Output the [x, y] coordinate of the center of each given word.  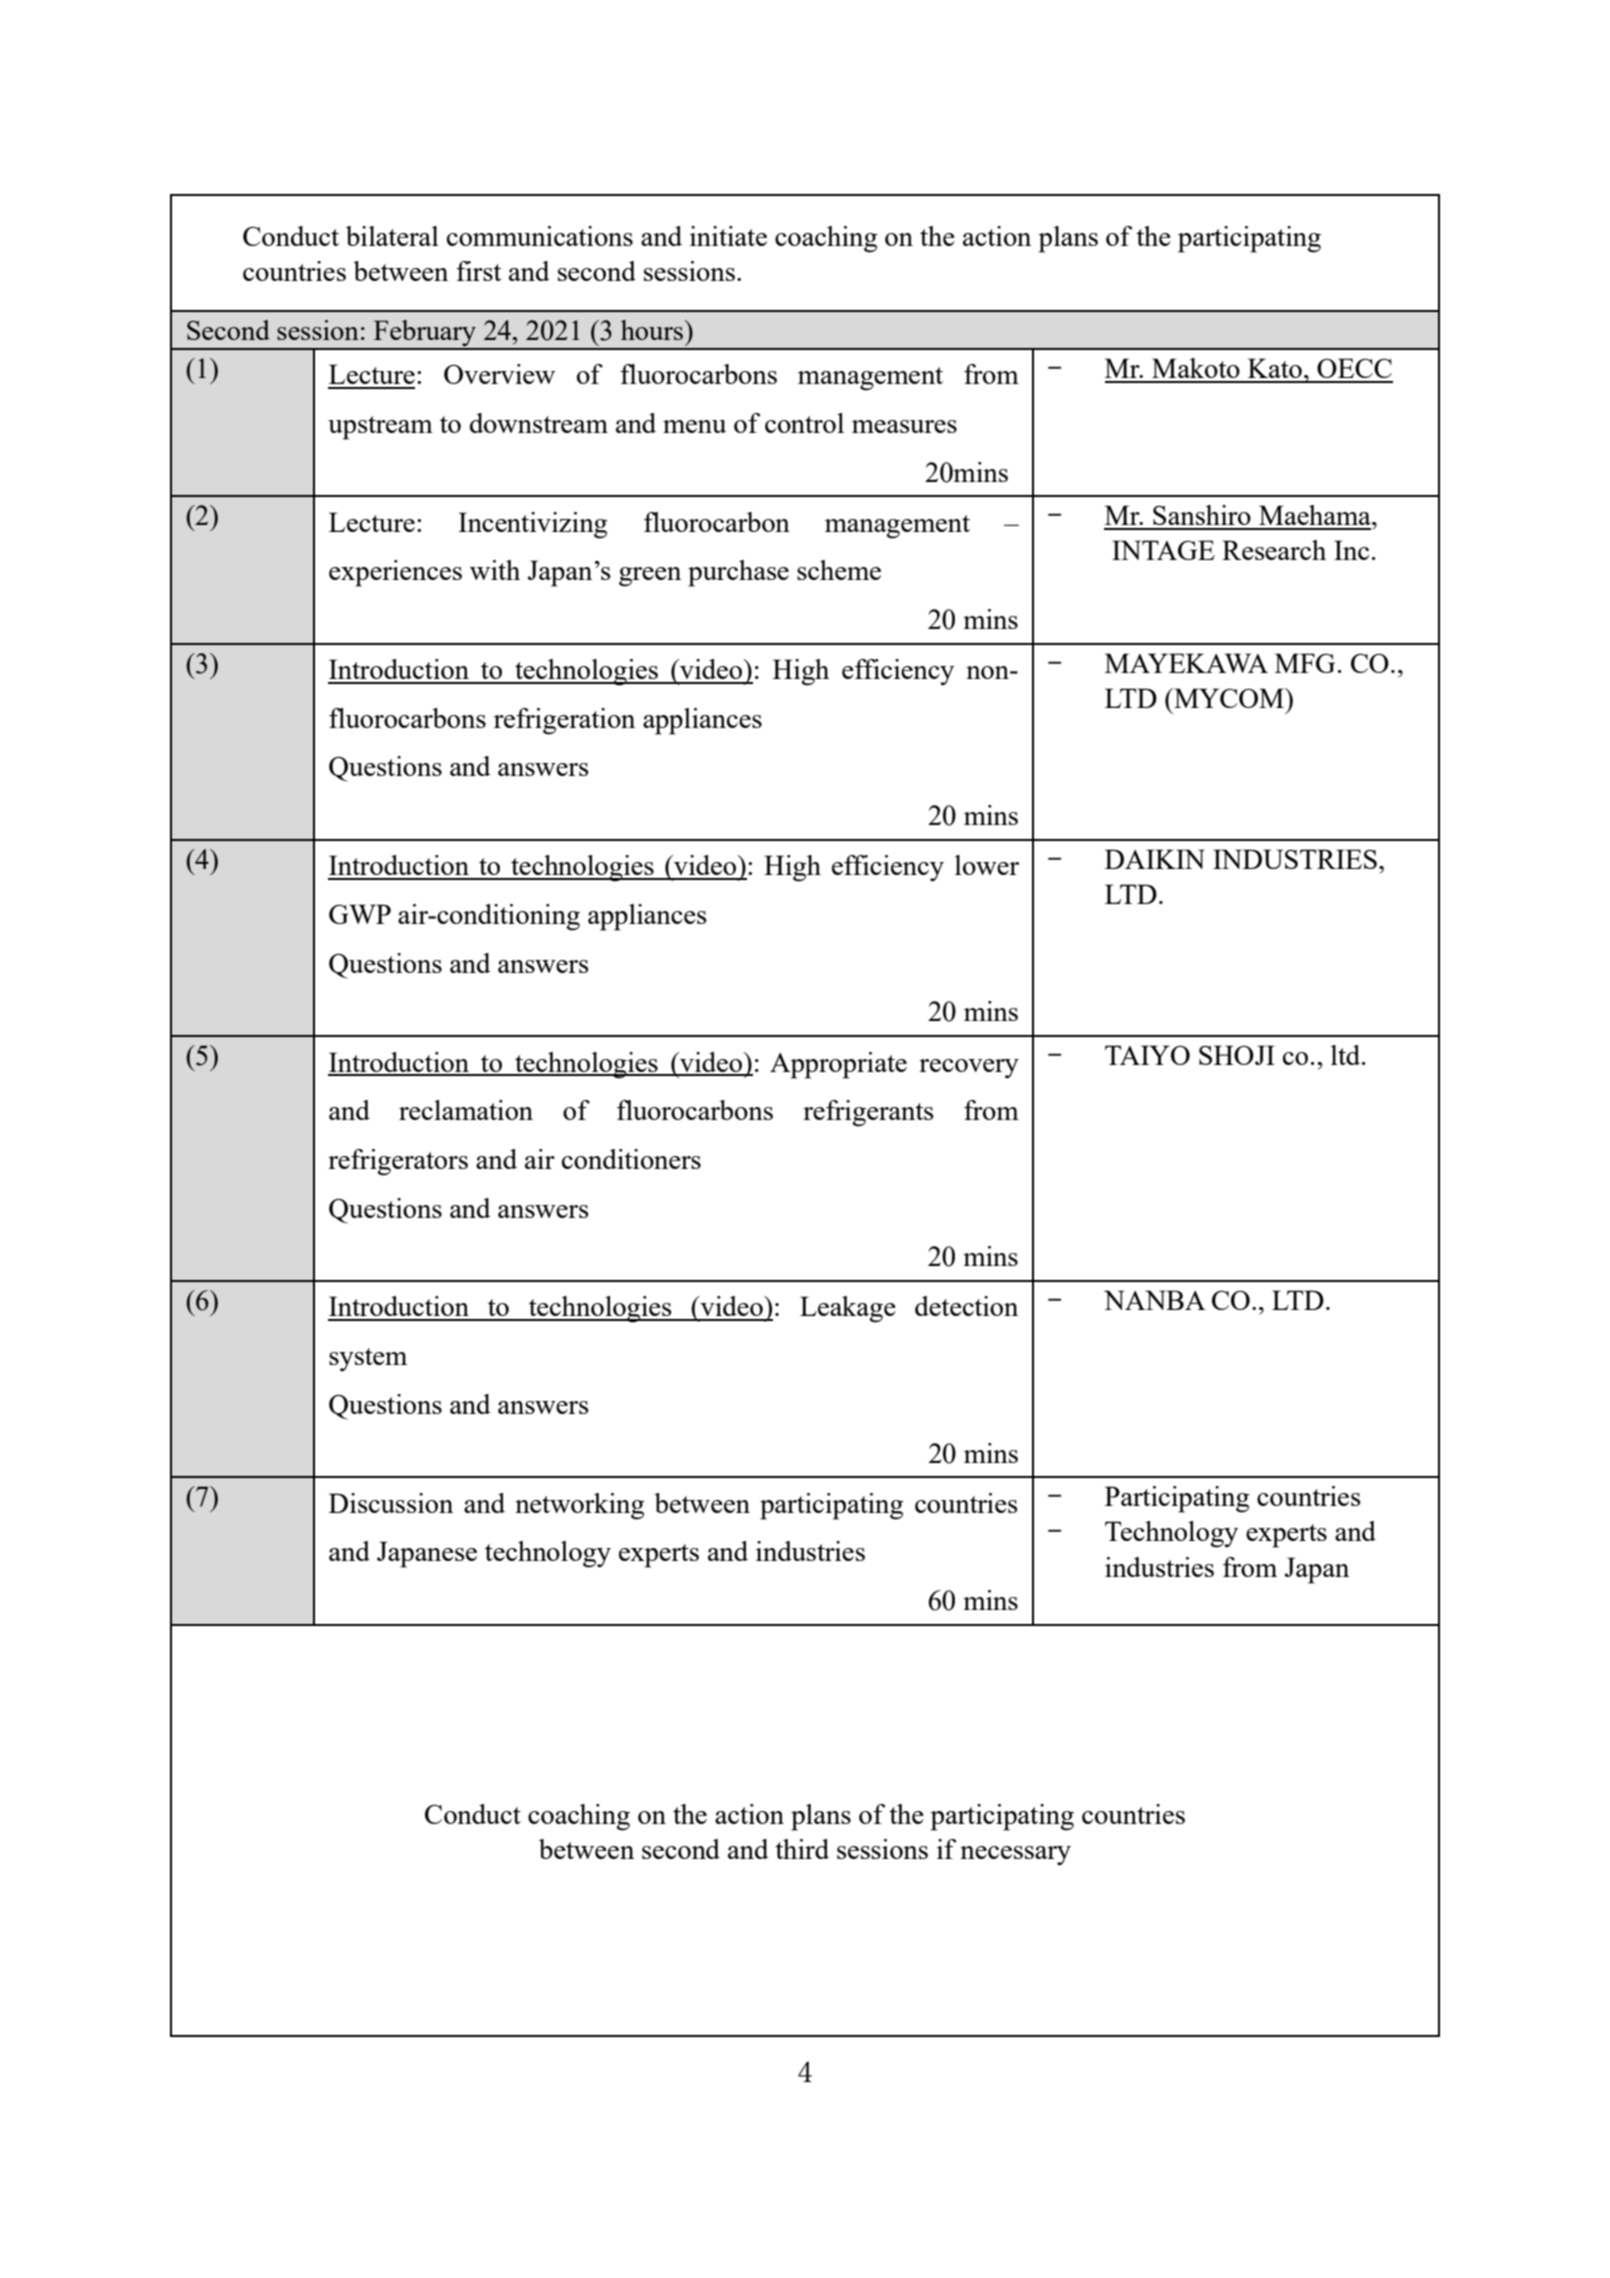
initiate [728, 236]
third [802, 1849]
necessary [1015, 1856]
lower [987, 865]
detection [966, 1306]
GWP [360, 914]
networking [579, 1506]
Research [1274, 550]
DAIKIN [1155, 859]
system [368, 1359]
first [478, 271]
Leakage [848, 1309]
